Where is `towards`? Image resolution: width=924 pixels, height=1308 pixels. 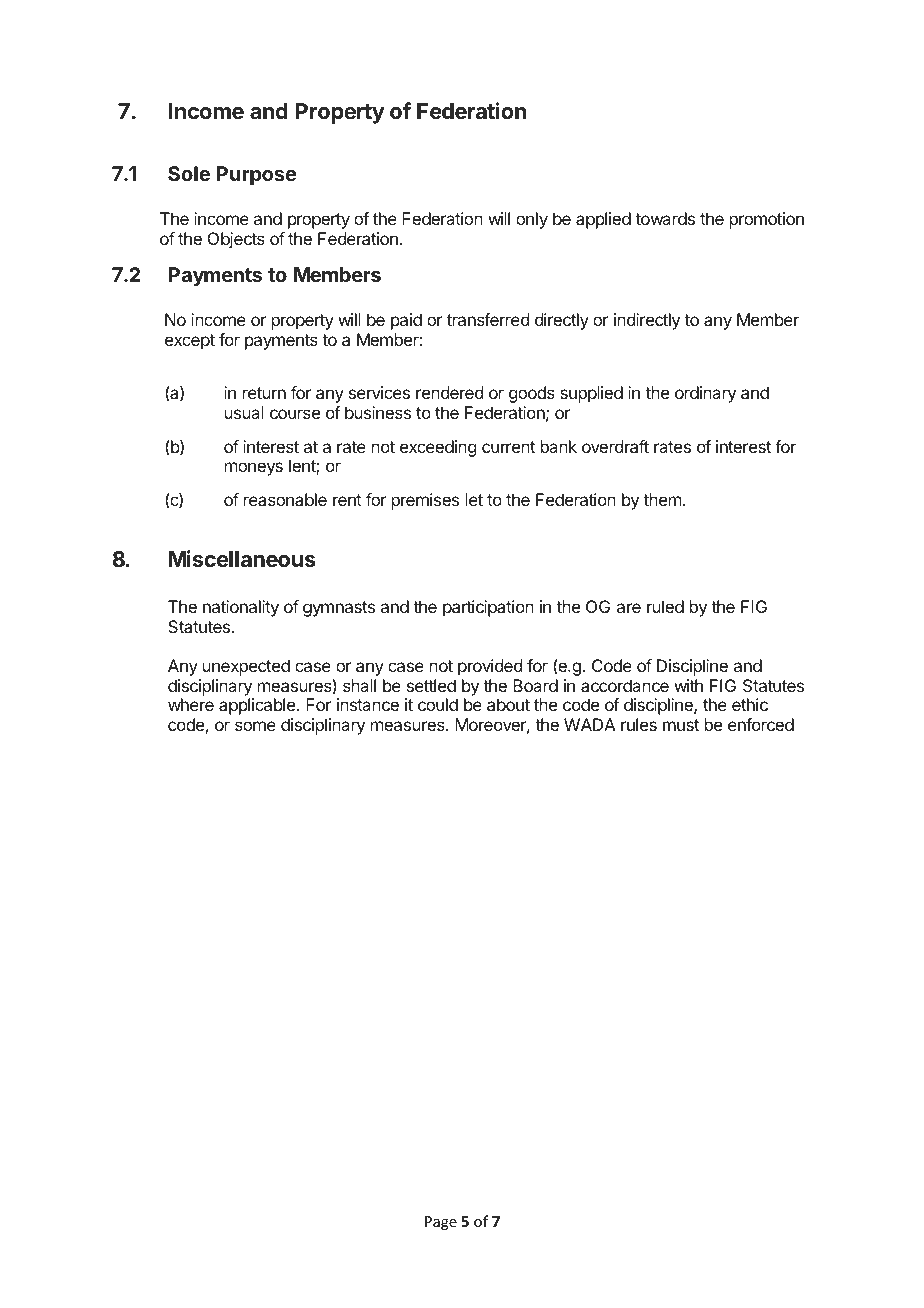
towards is located at coordinates (665, 218).
